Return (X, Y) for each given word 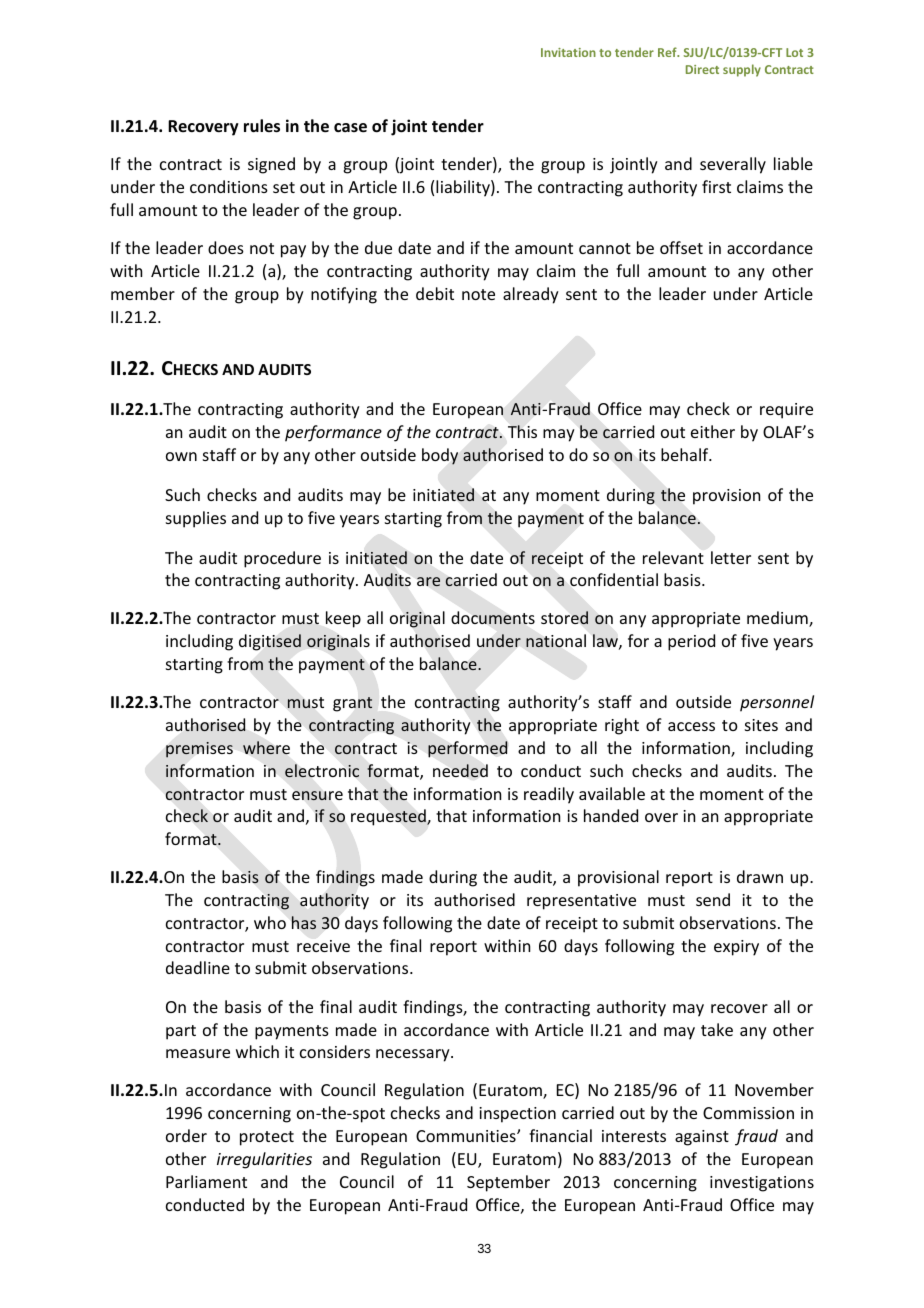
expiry (736, 948)
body (440, 456)
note (478, 294)
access (691, 726)
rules (262, 126)
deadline (198, 967)
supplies (196, 519)
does (226, 247)
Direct (702, 69)
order (186, 1135)
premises (199, 750)
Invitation (568, 52)
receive (323, 946)
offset (681, 247)
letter (731, 557)
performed (468, 749)
